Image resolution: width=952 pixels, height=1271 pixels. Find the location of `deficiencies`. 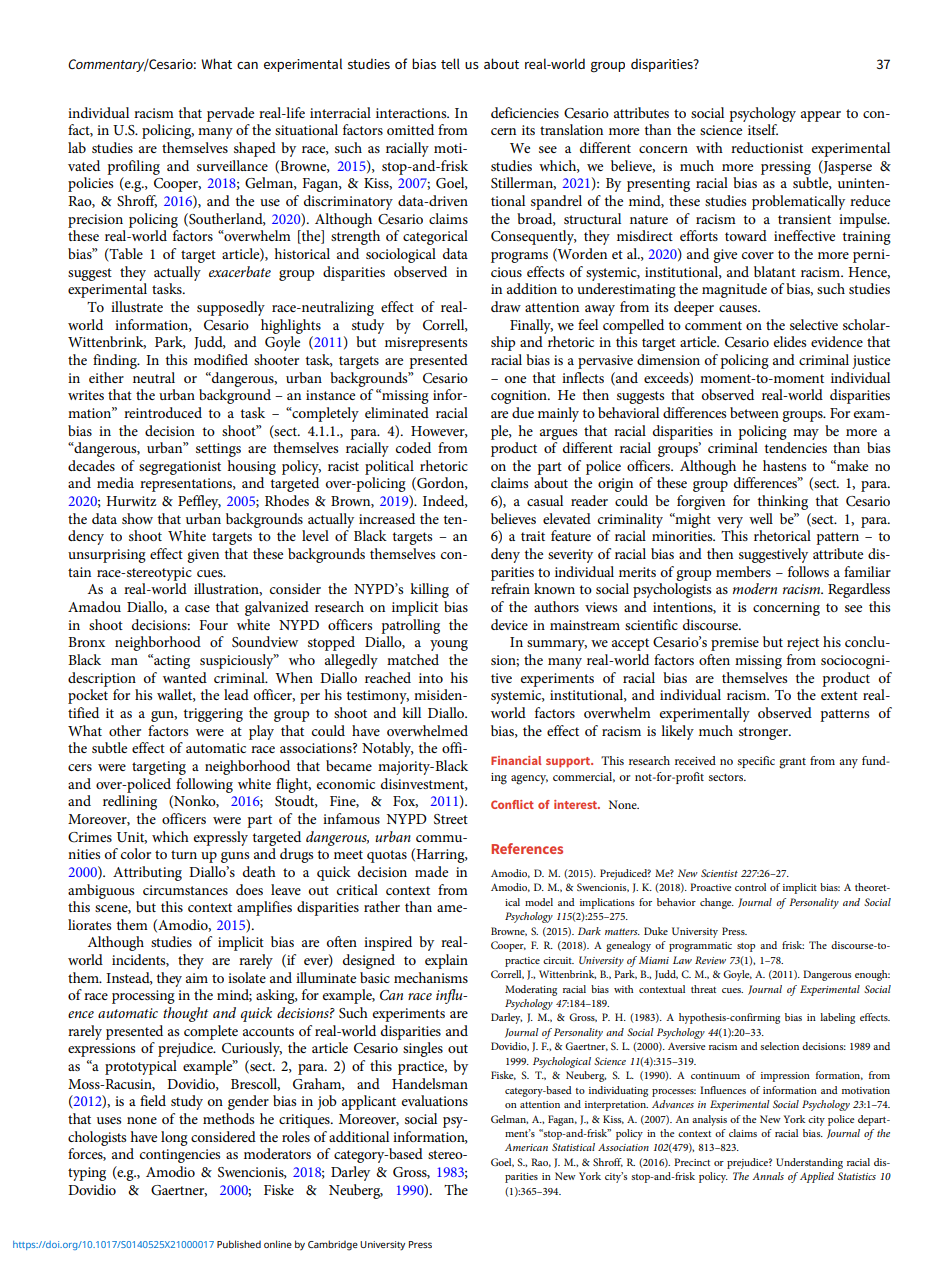

deficiencies is located at coordinates (525, 112).
